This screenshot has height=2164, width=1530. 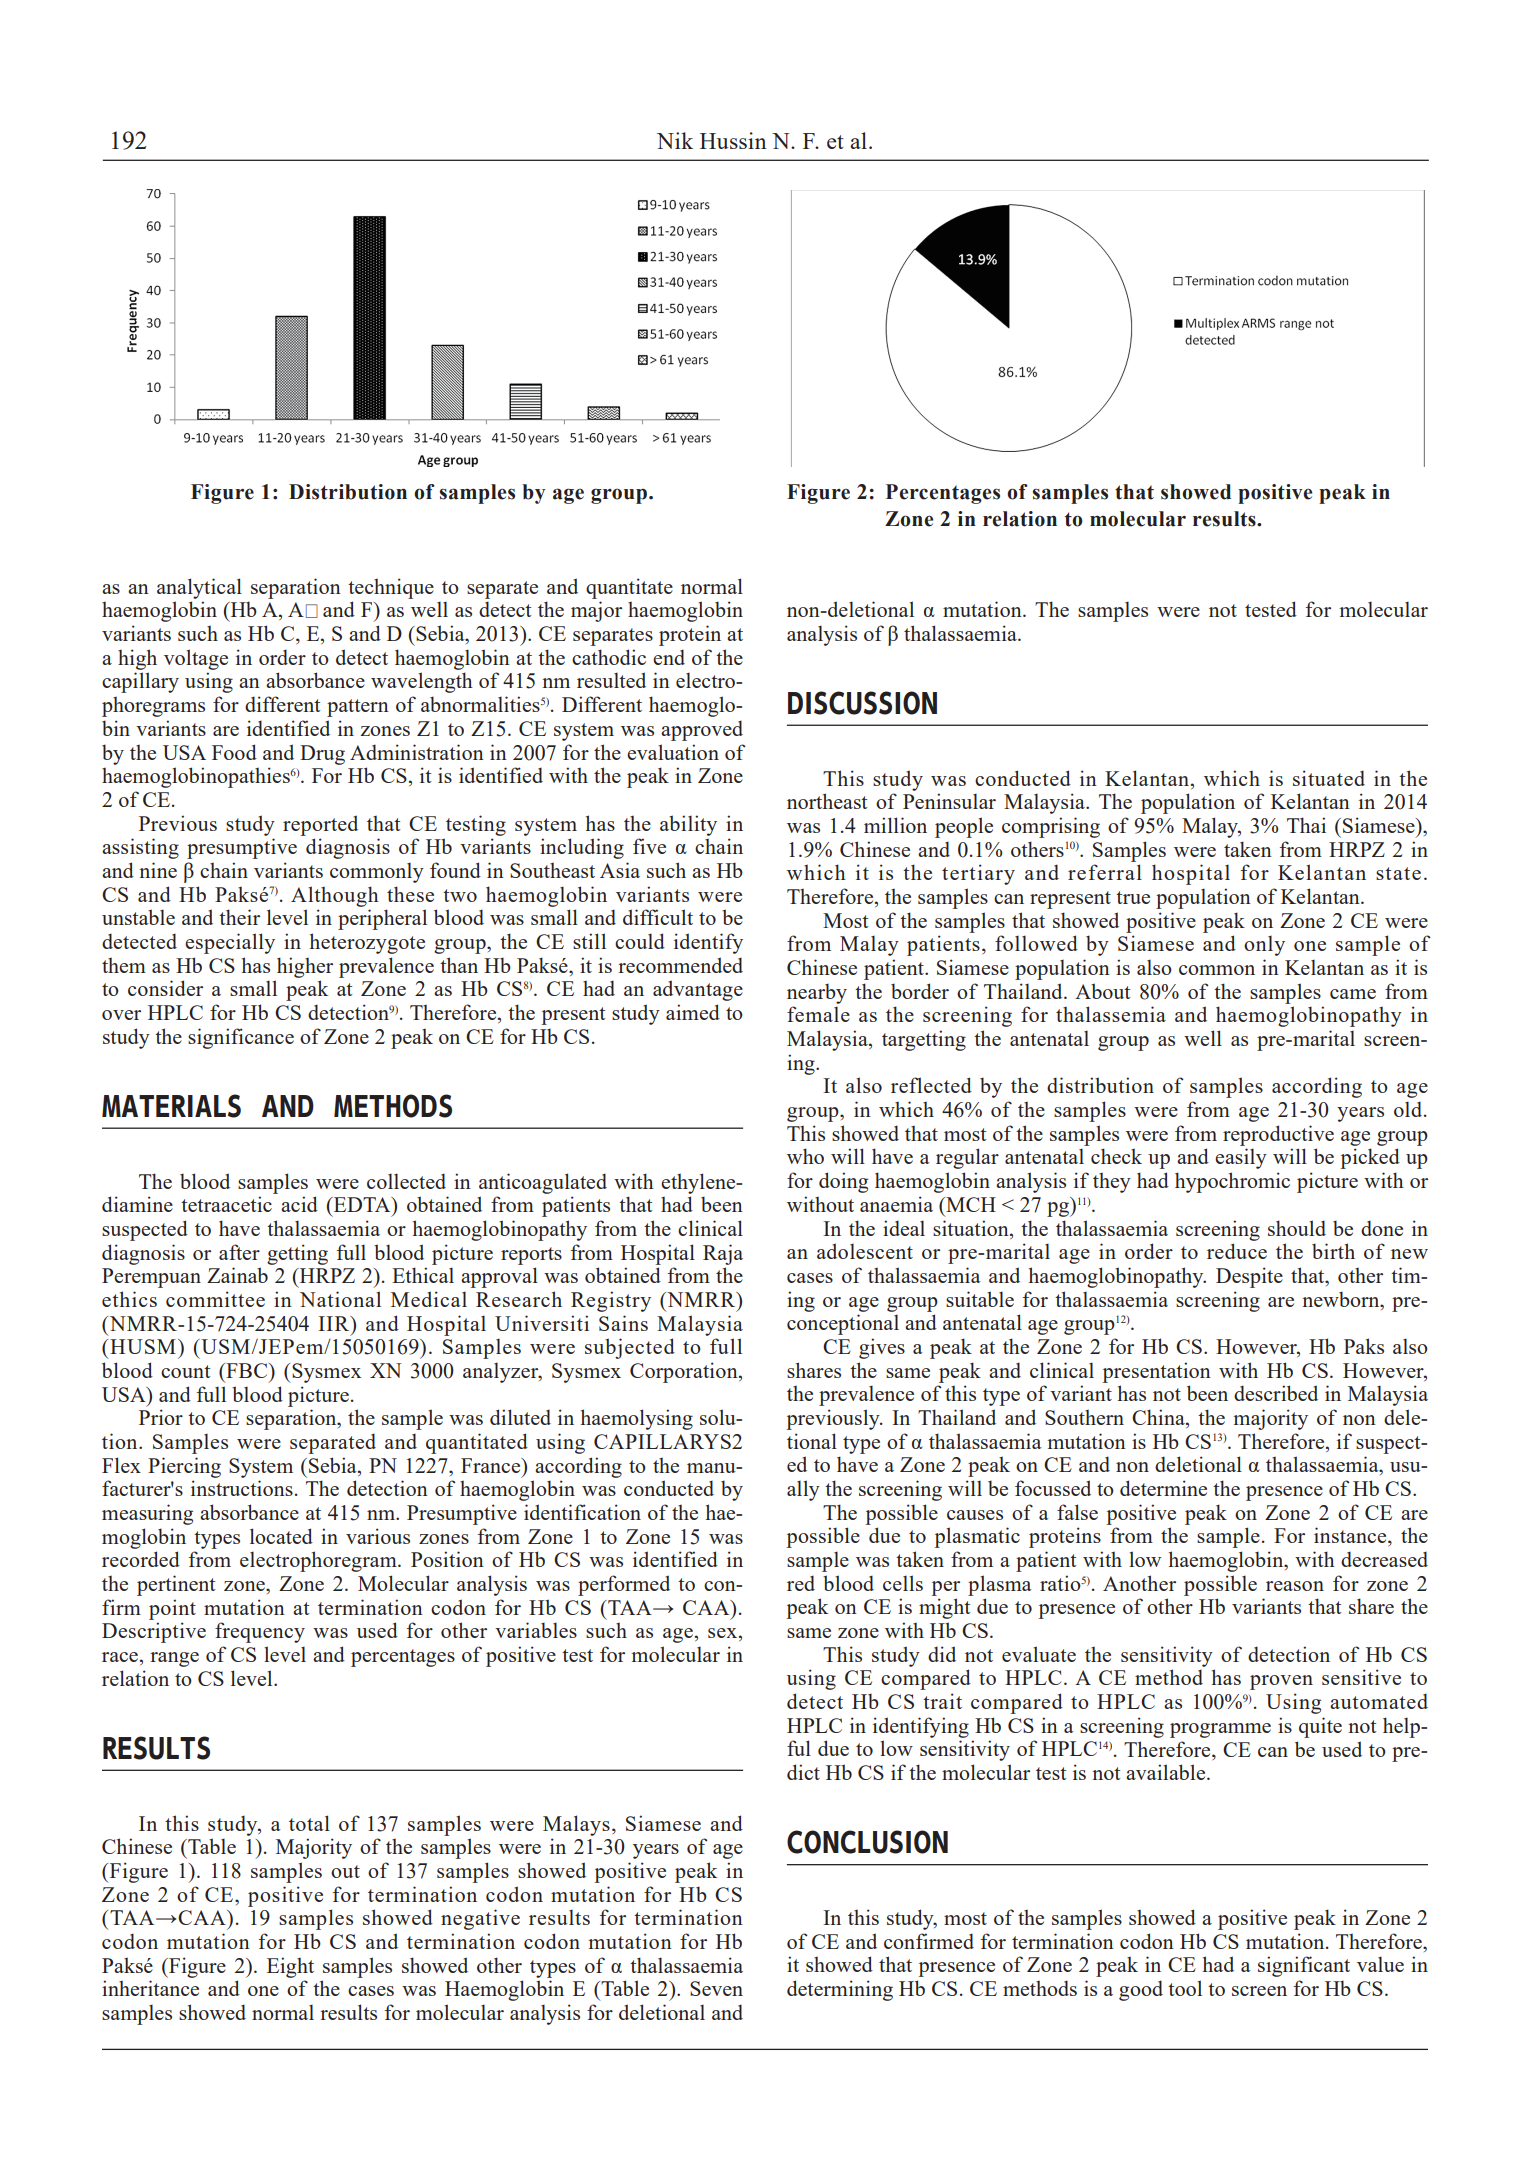 What do you see at coordinates (1304, 1966) in the screenshot?
I see `significant` at bounding box center [1304, 1966].
